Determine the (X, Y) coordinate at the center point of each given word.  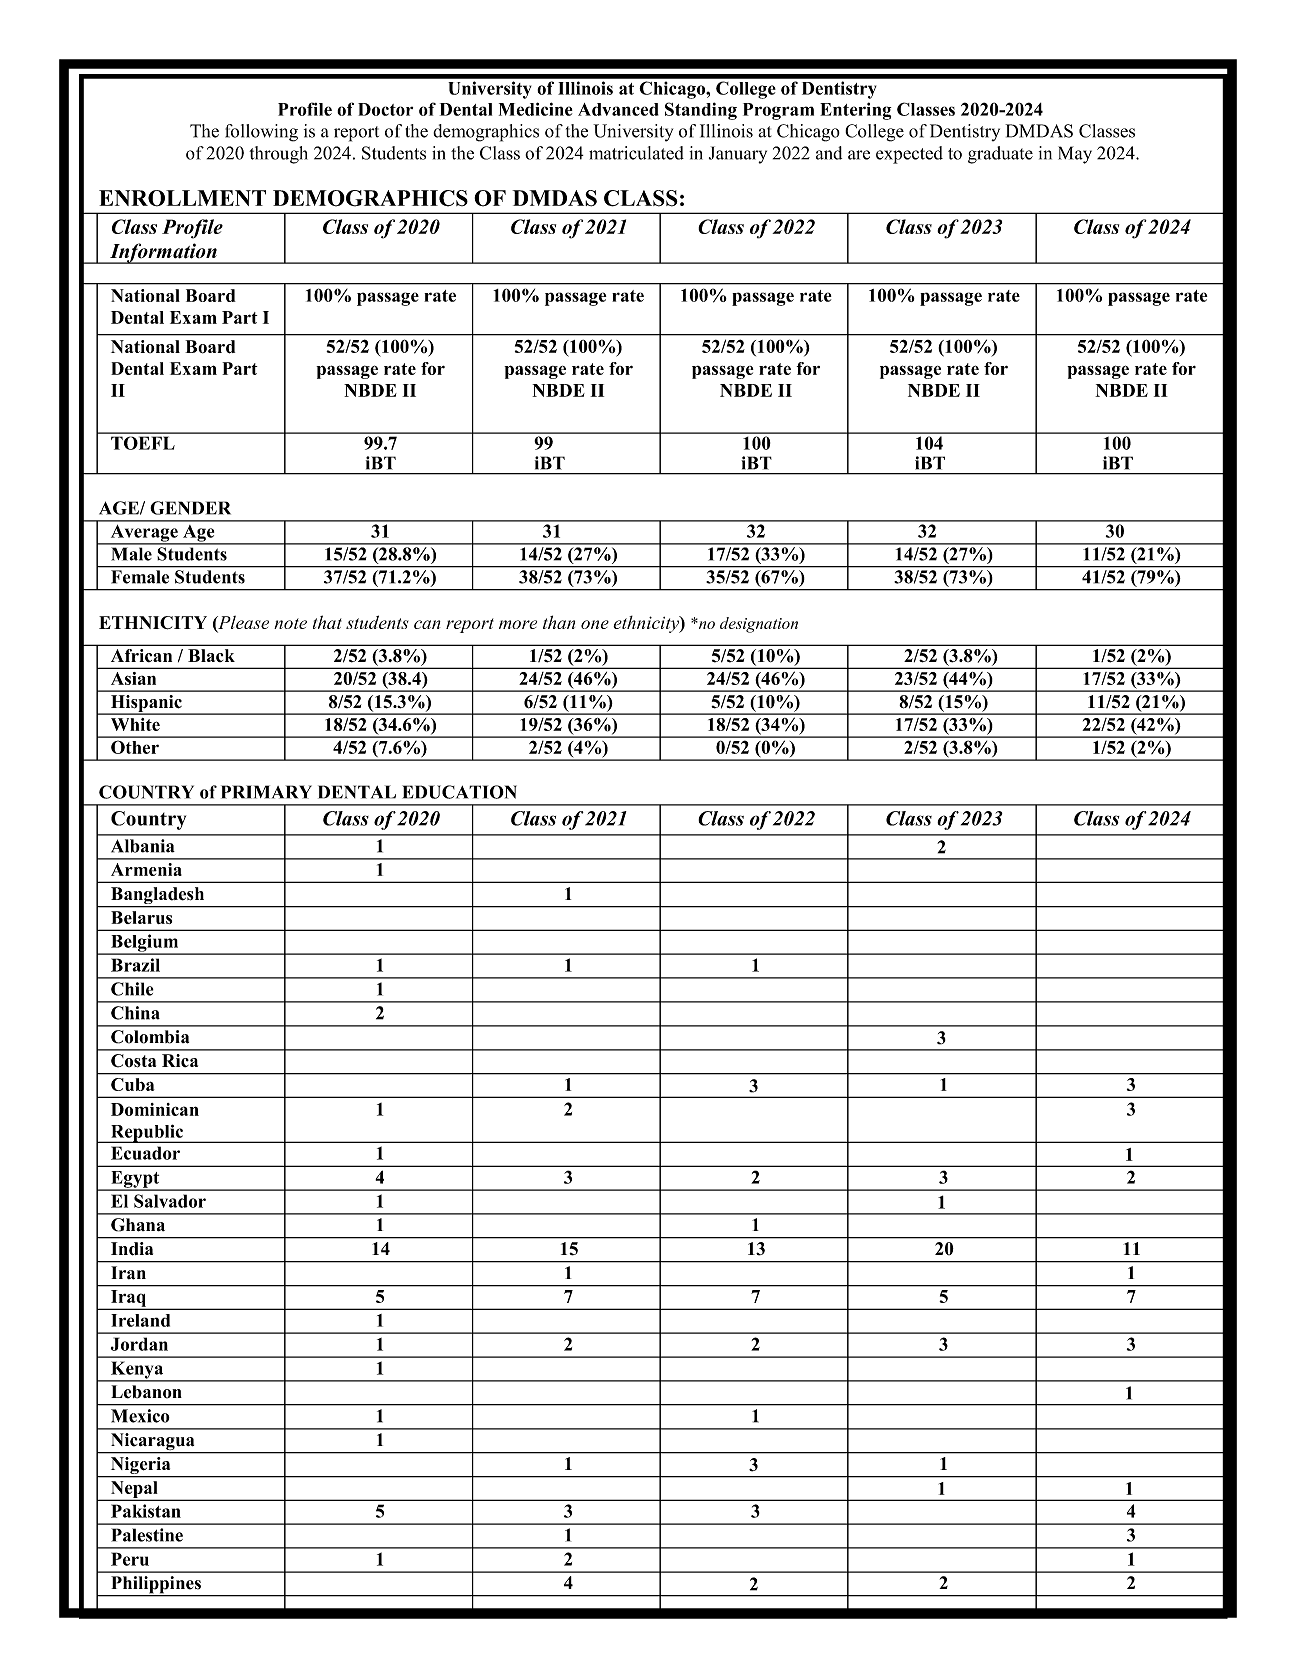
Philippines (156, 1586)
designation (759, 625)
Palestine (147, 1535)
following (261, 133)
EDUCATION (459, 792)
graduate (1000, 155)
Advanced (618, 109)
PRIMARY (266, 792)
